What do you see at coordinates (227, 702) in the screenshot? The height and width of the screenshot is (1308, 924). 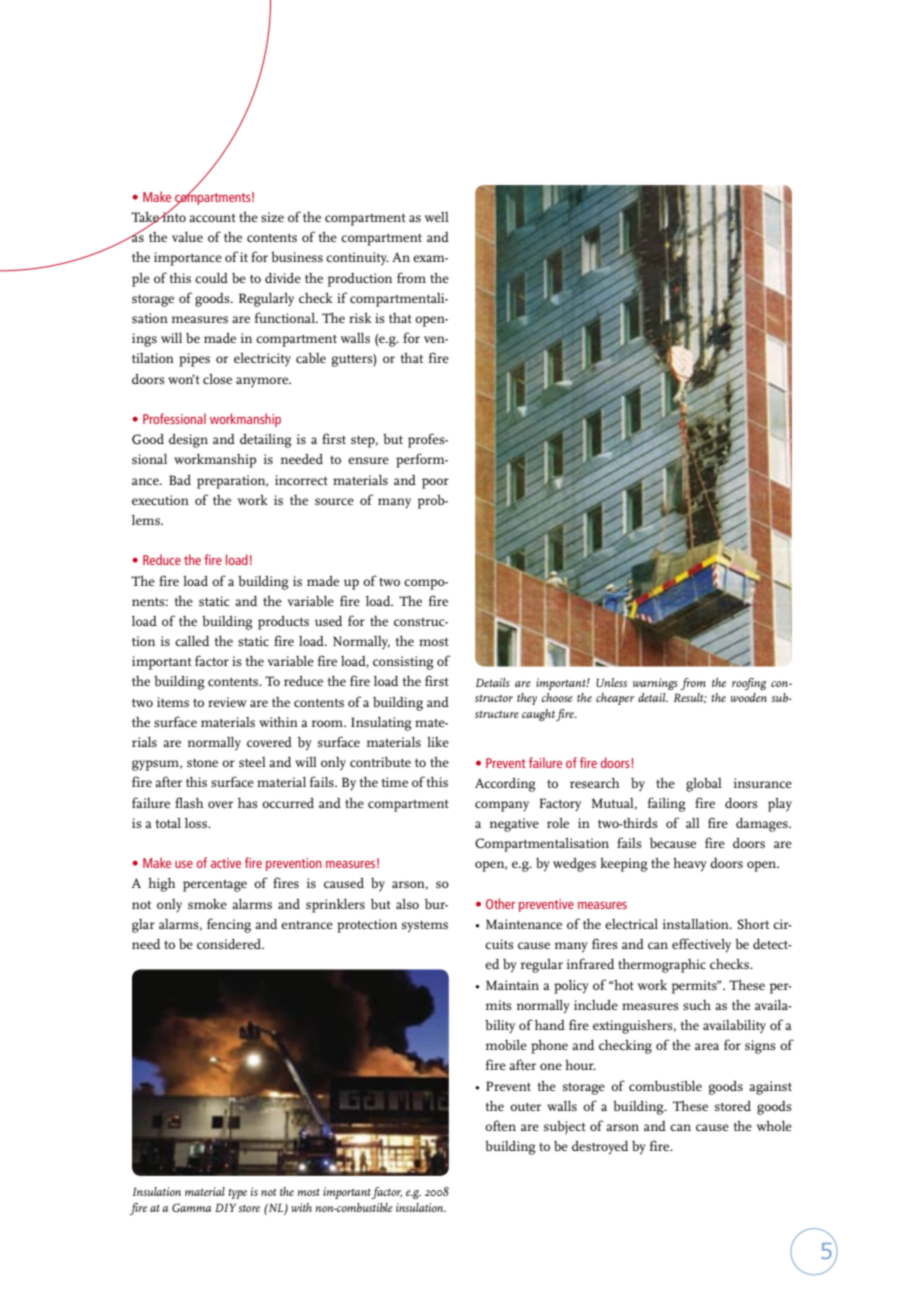 I see `review` at bounding box center [227, 702].
